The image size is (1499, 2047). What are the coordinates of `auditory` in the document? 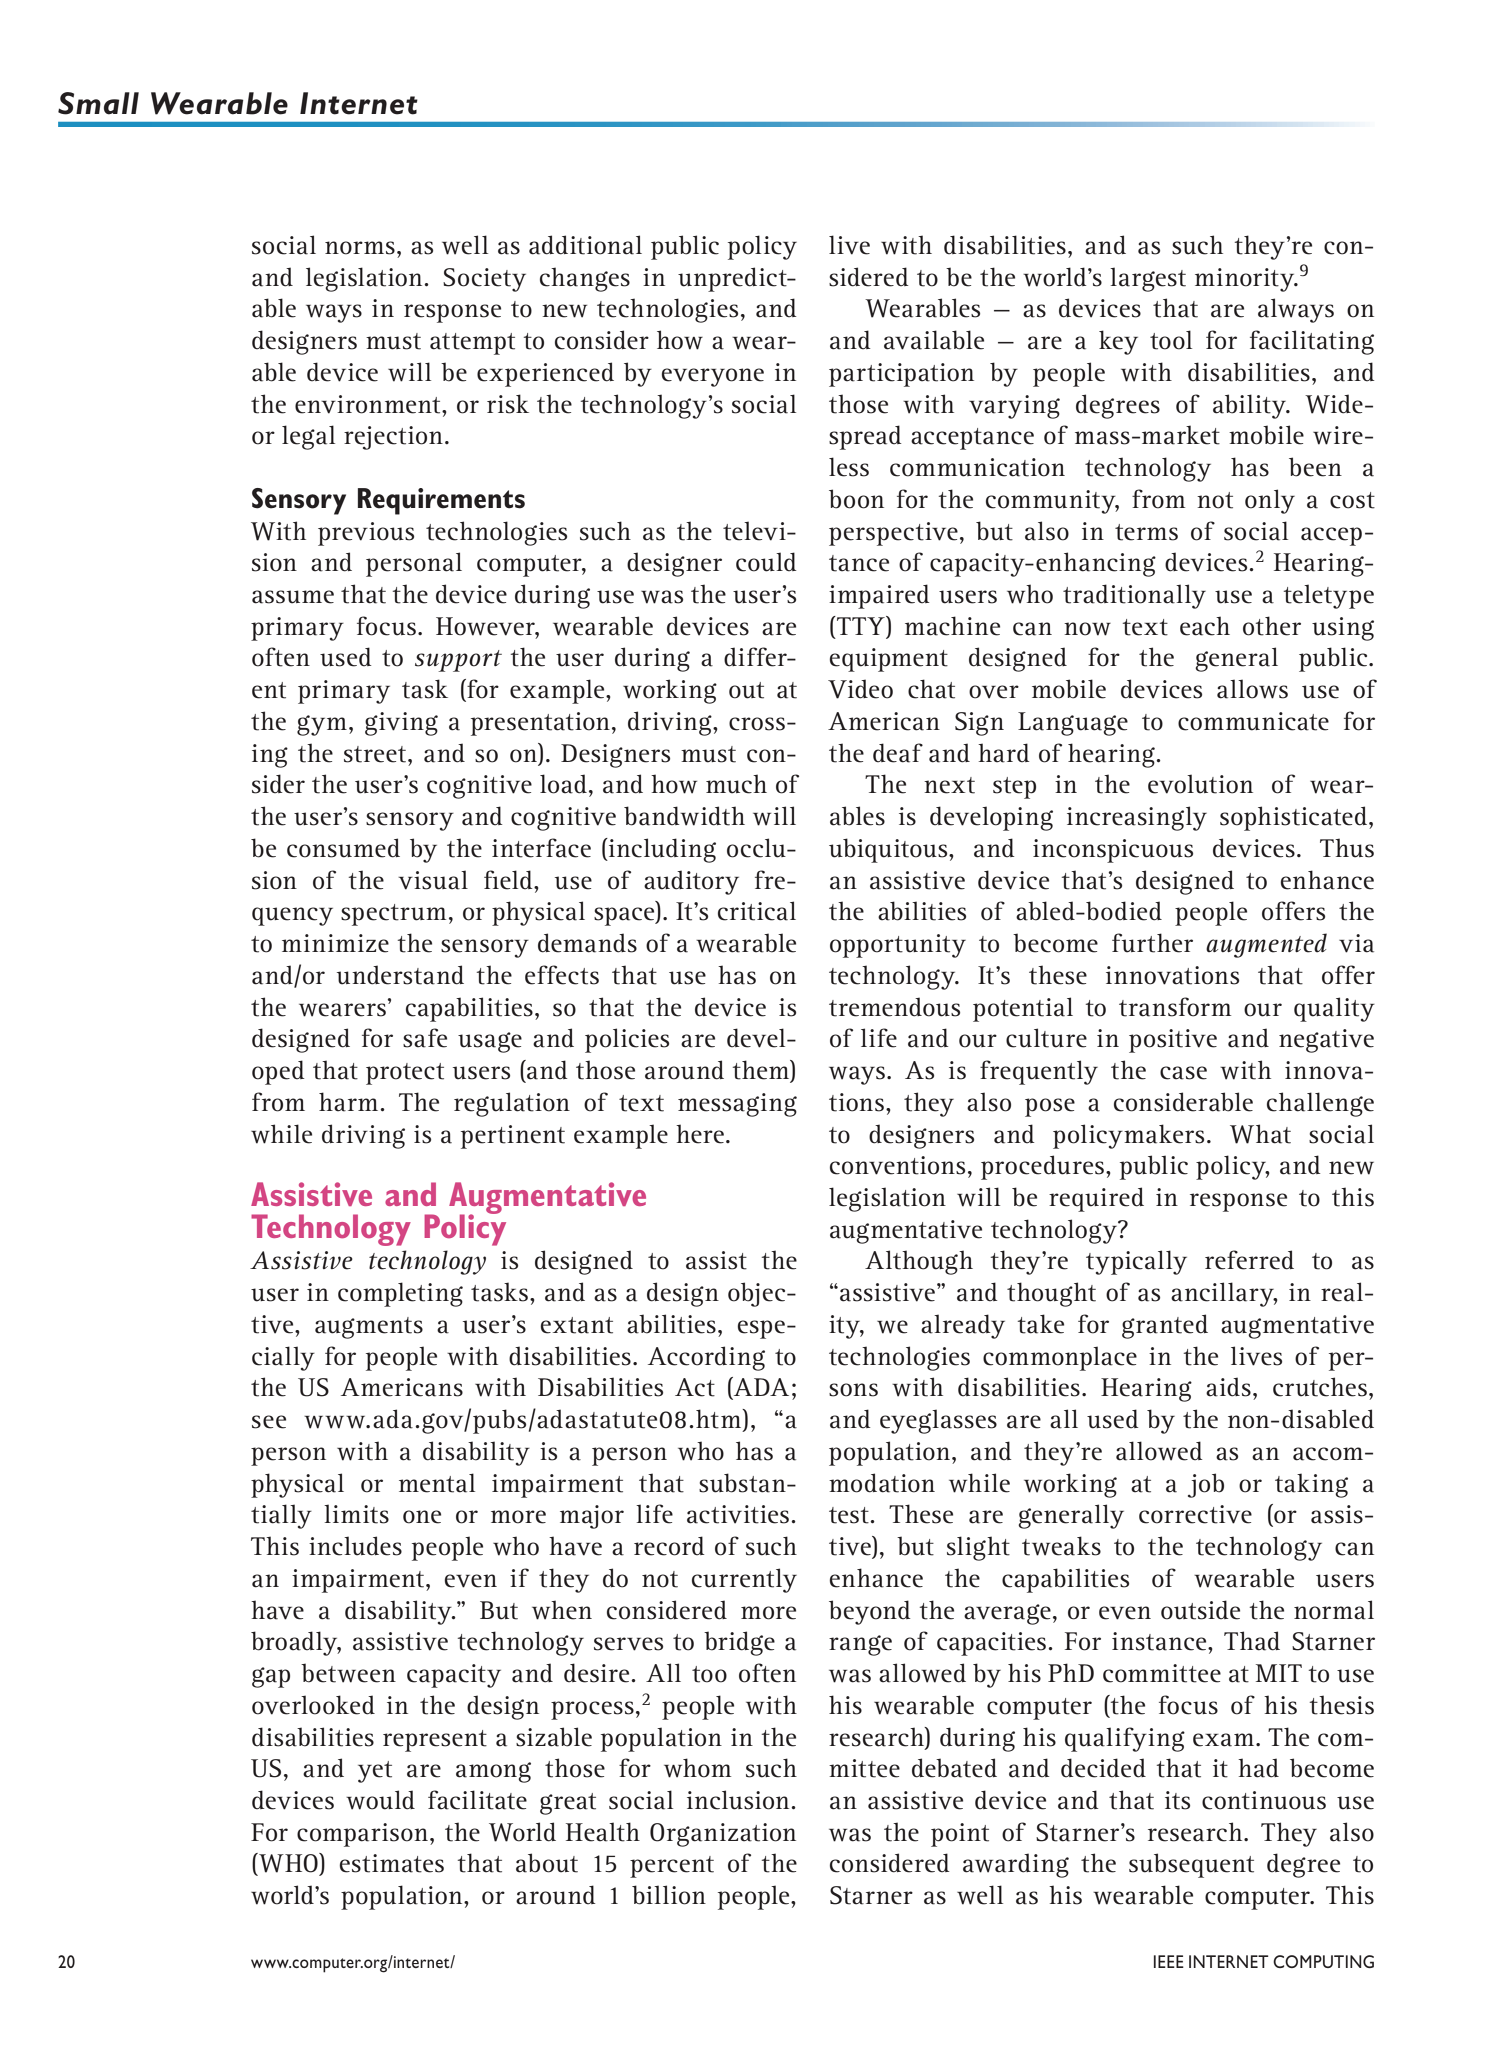 It's located at (691, 882).
